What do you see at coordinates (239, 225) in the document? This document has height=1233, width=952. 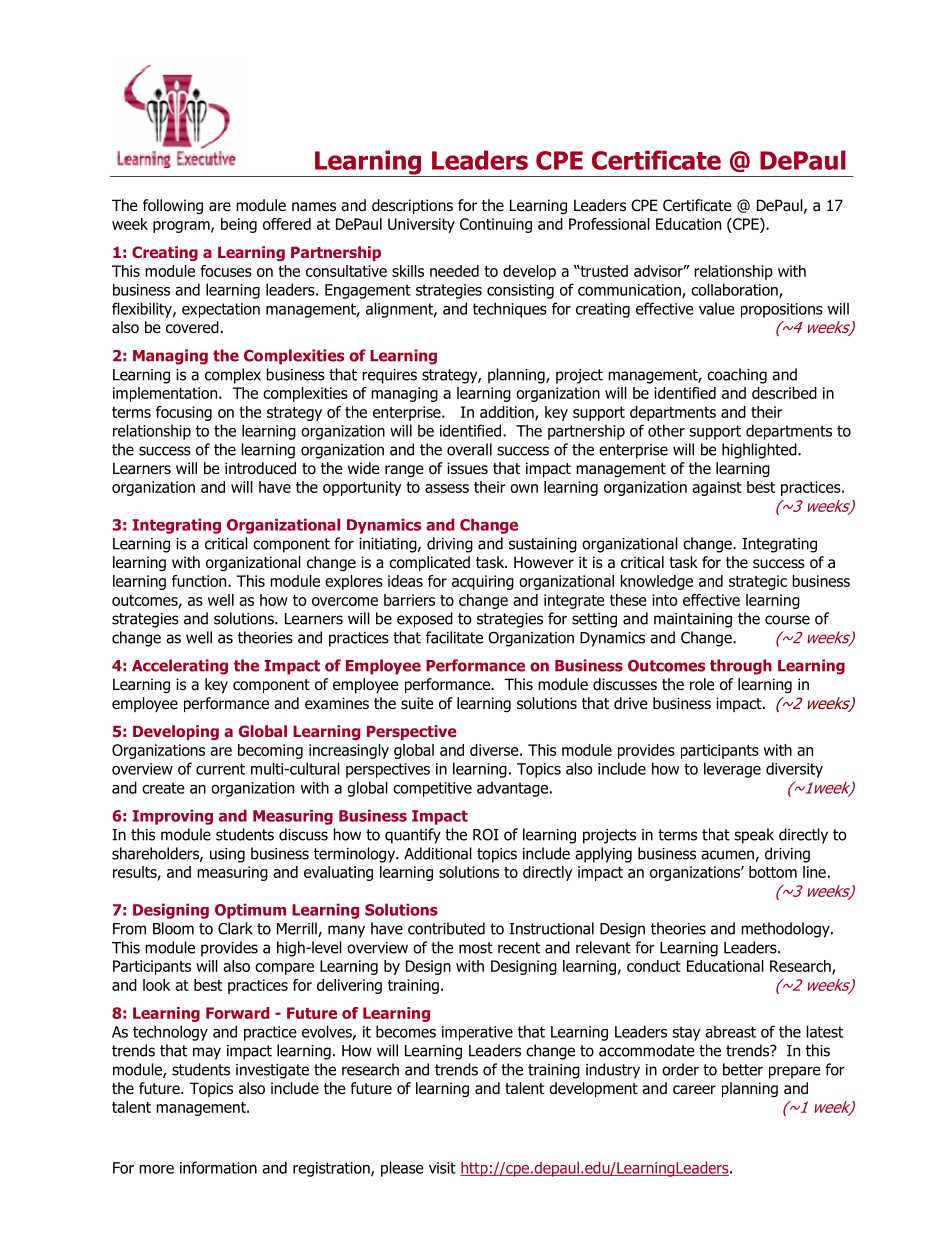 I see `being` at bounding box center [239, 225].
